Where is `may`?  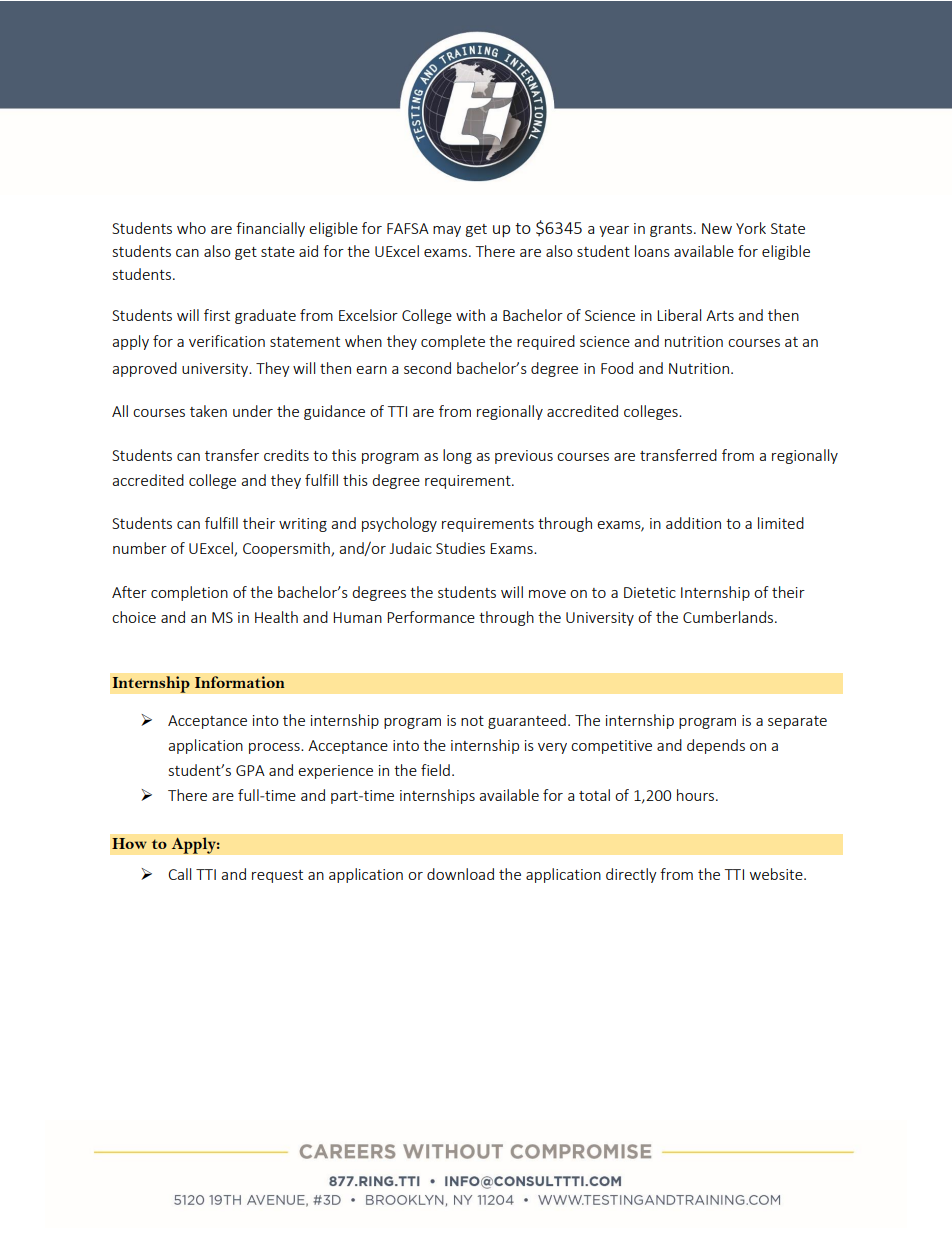
may is located at coordinates (447, 231).
